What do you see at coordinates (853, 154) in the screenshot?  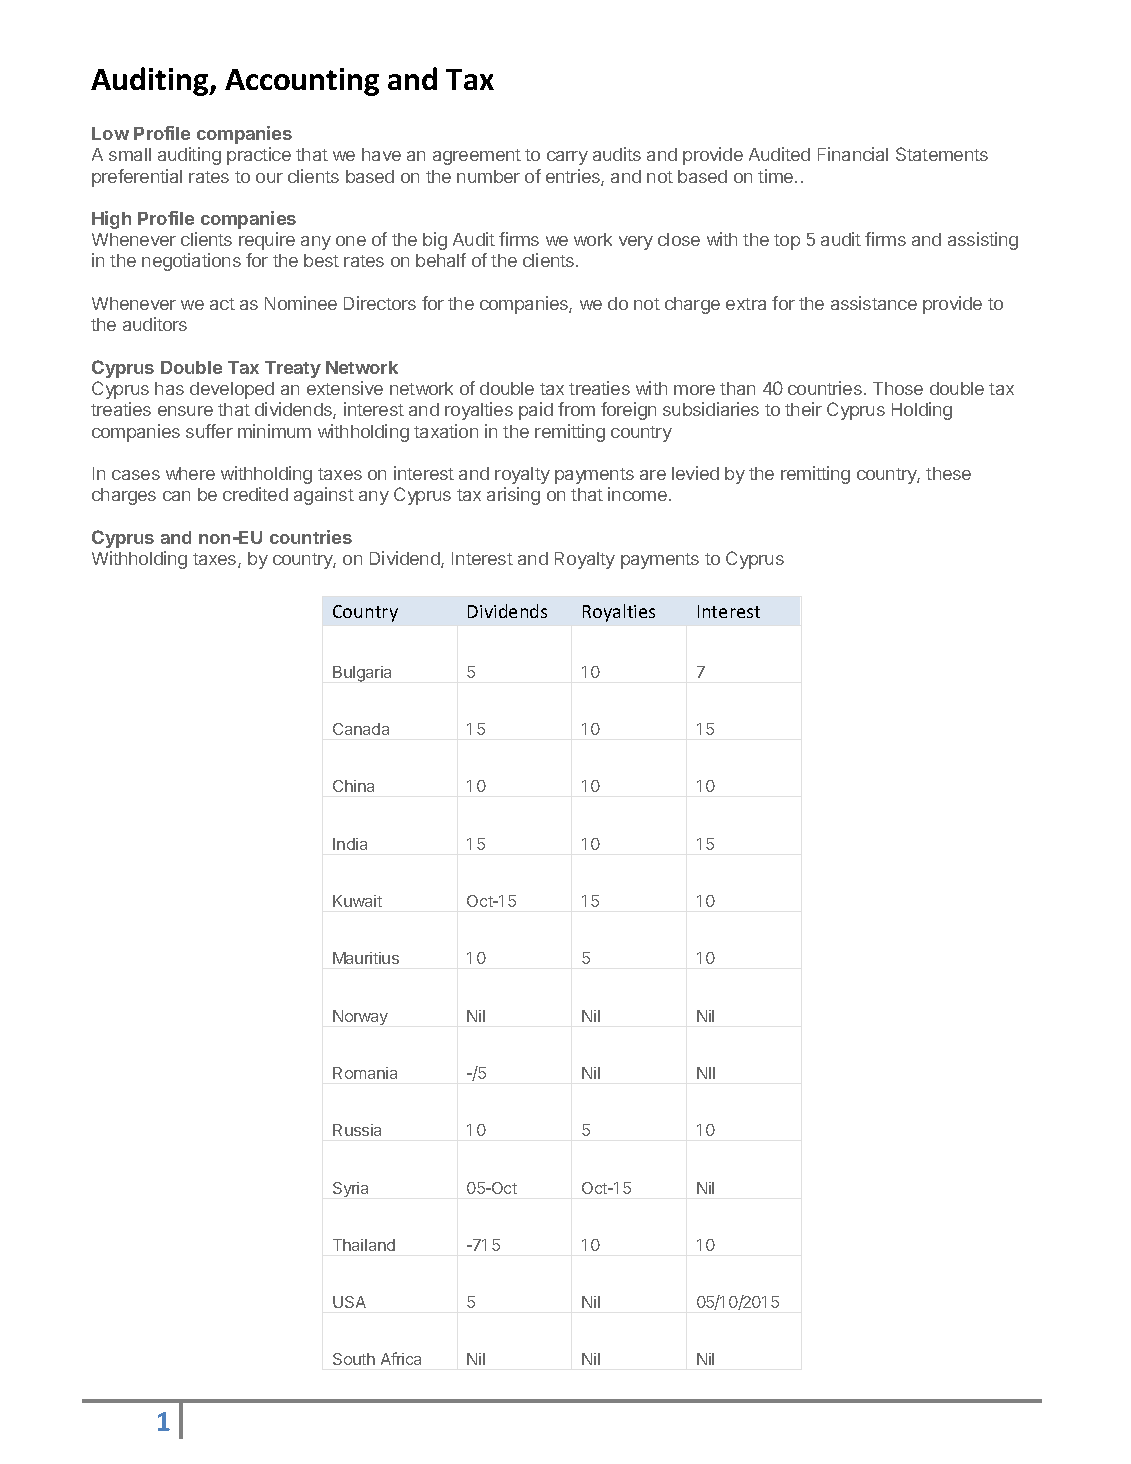 I see `Financial` at bounding box center [853, 154].
